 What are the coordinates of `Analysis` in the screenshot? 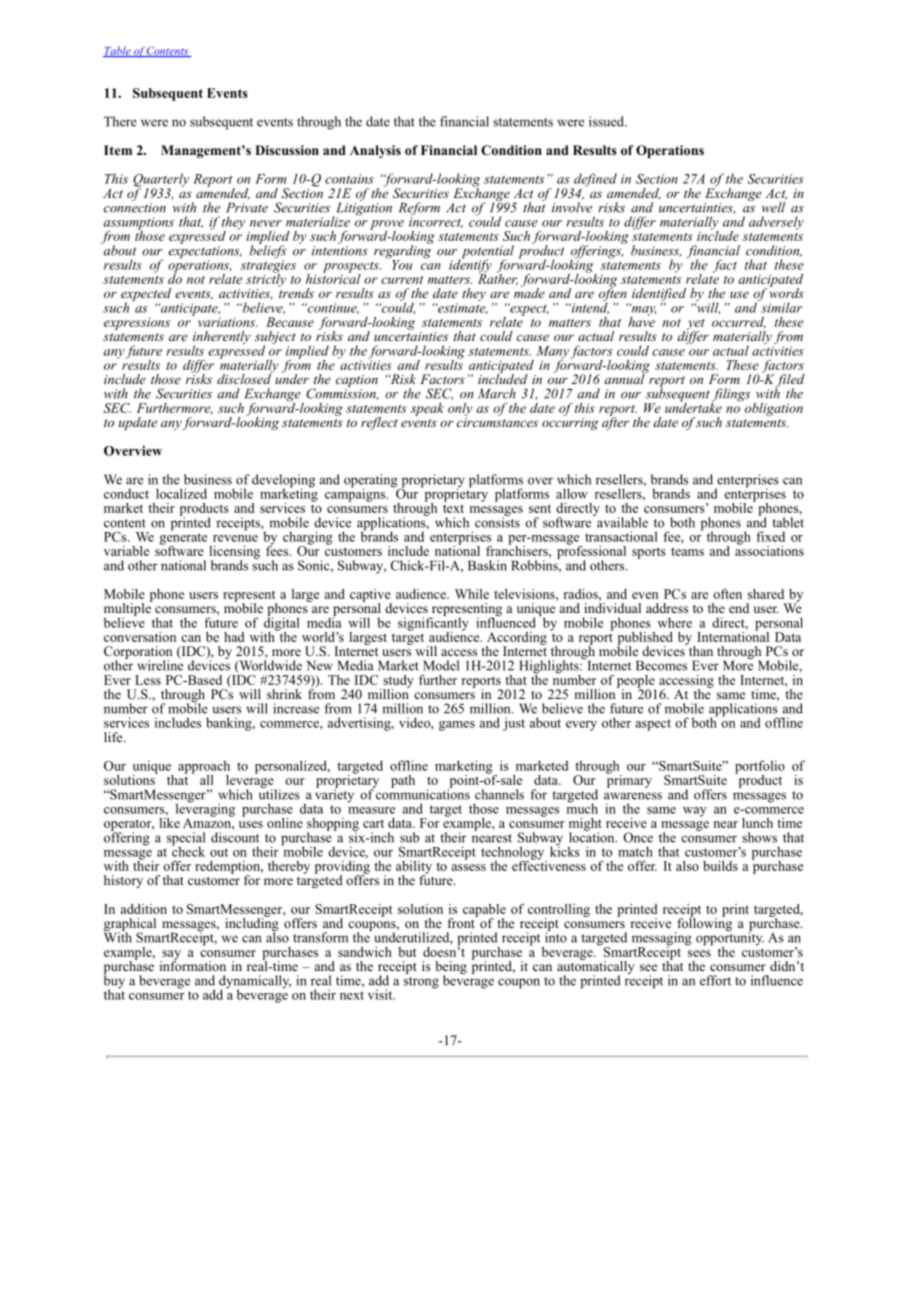 It's located at (375, 151).
